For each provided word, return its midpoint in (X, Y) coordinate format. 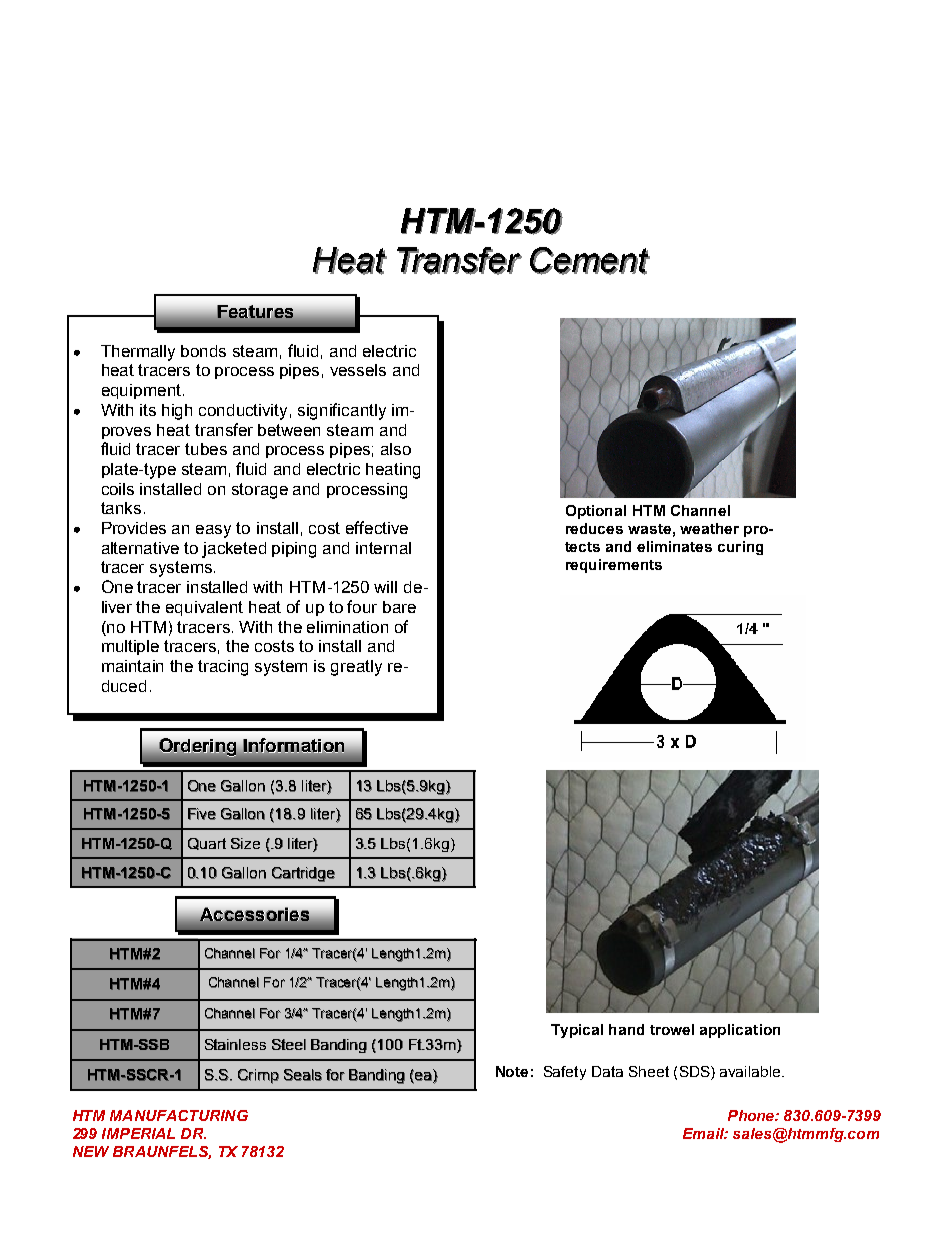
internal (383, 548)
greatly (356, 668)
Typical (577, 1031)
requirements (614, 566)
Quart (207, 844)
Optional (596, 512)
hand (626, 1029)
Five (202, 814)
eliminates (674, 546)
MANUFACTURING (179, 1115)
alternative (140, 548)
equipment (143, 391)
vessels (358, 370)
